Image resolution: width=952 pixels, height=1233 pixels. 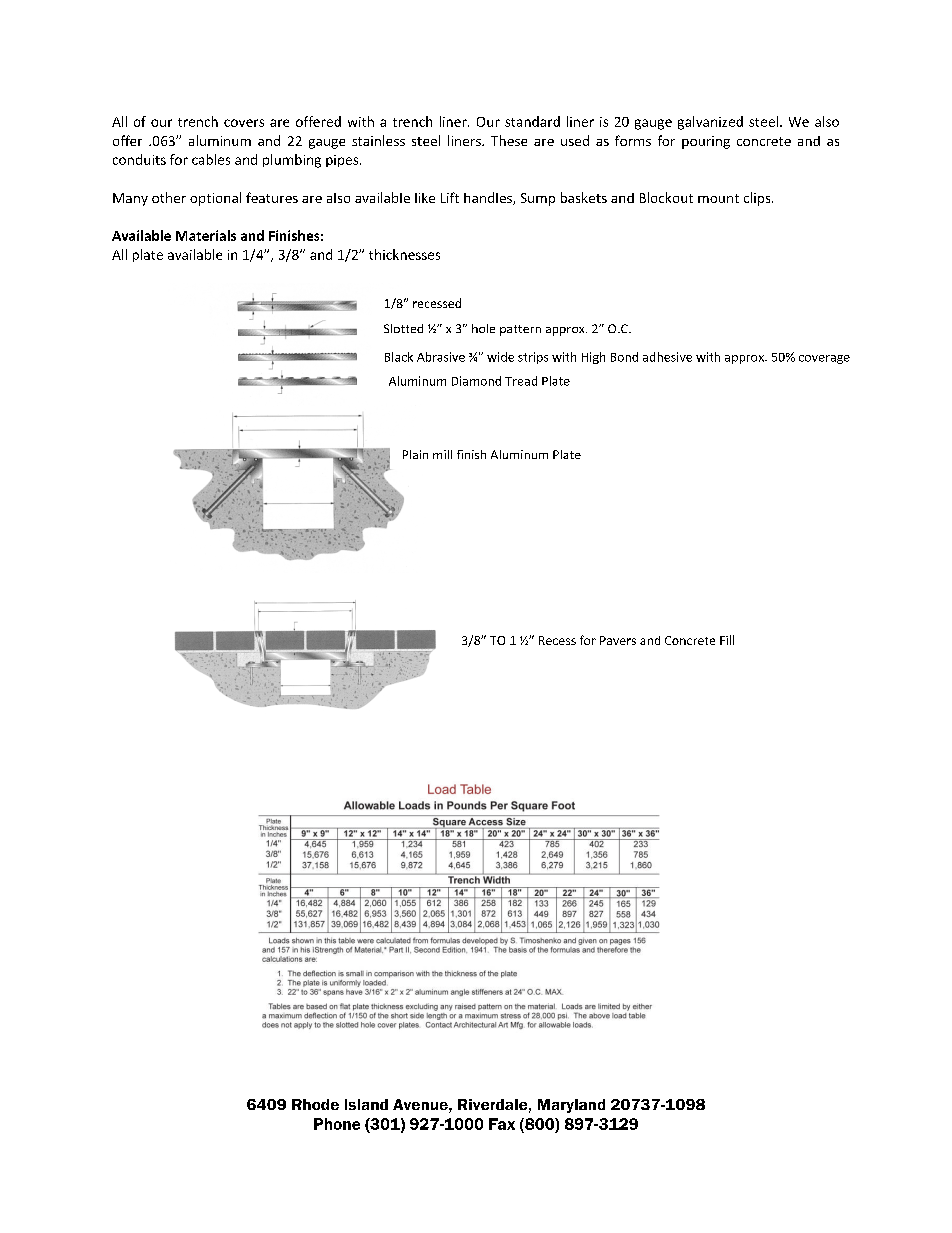 What do you see at coordinates (727, 640) in the screenshot?
I see `Fill` at bounding box center [727, 640].
